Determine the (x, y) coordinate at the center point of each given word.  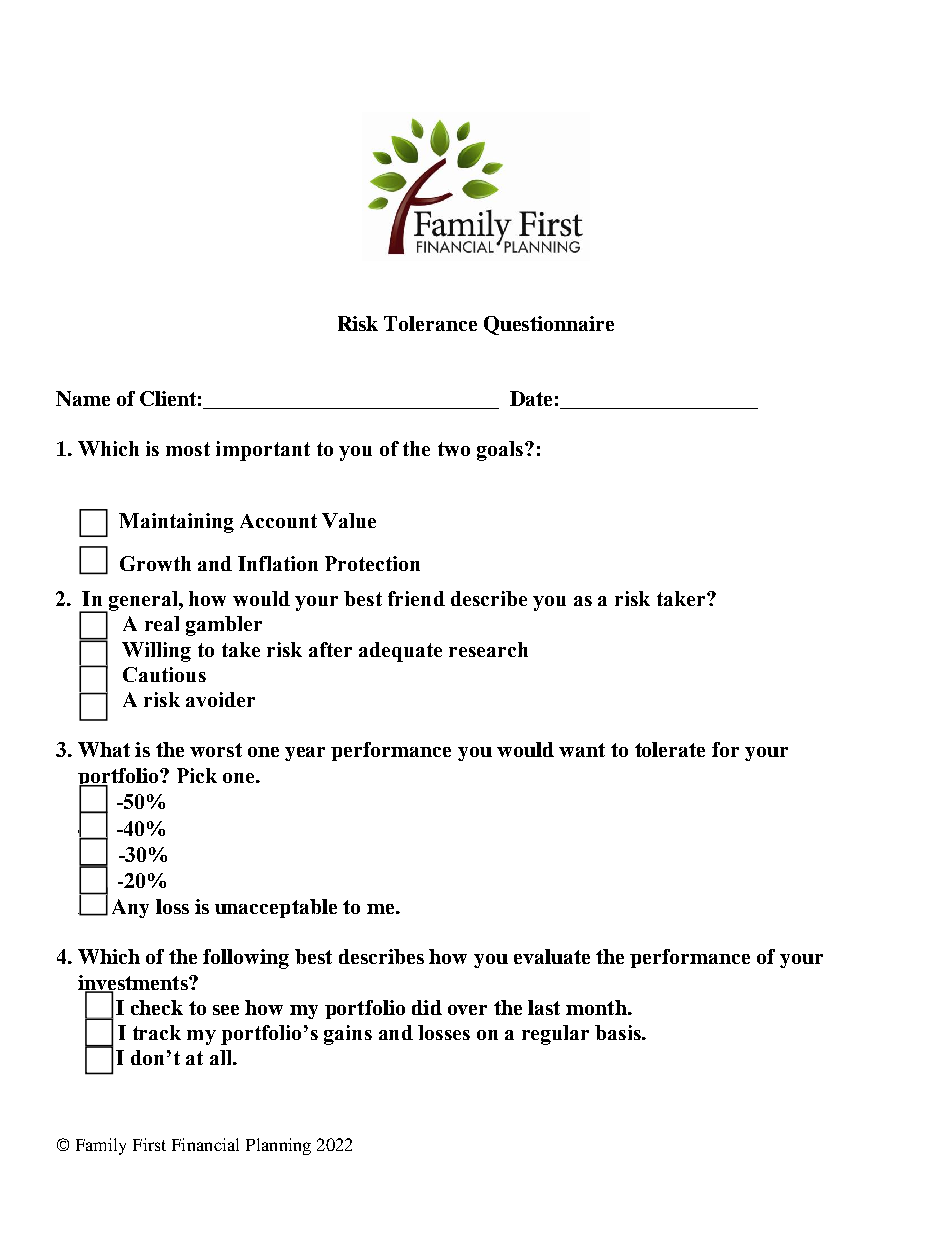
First (149, 1144)
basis (619, 1032)
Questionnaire (549, 325)
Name (83, 398)
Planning (278, 1146)
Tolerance (430, 323)
